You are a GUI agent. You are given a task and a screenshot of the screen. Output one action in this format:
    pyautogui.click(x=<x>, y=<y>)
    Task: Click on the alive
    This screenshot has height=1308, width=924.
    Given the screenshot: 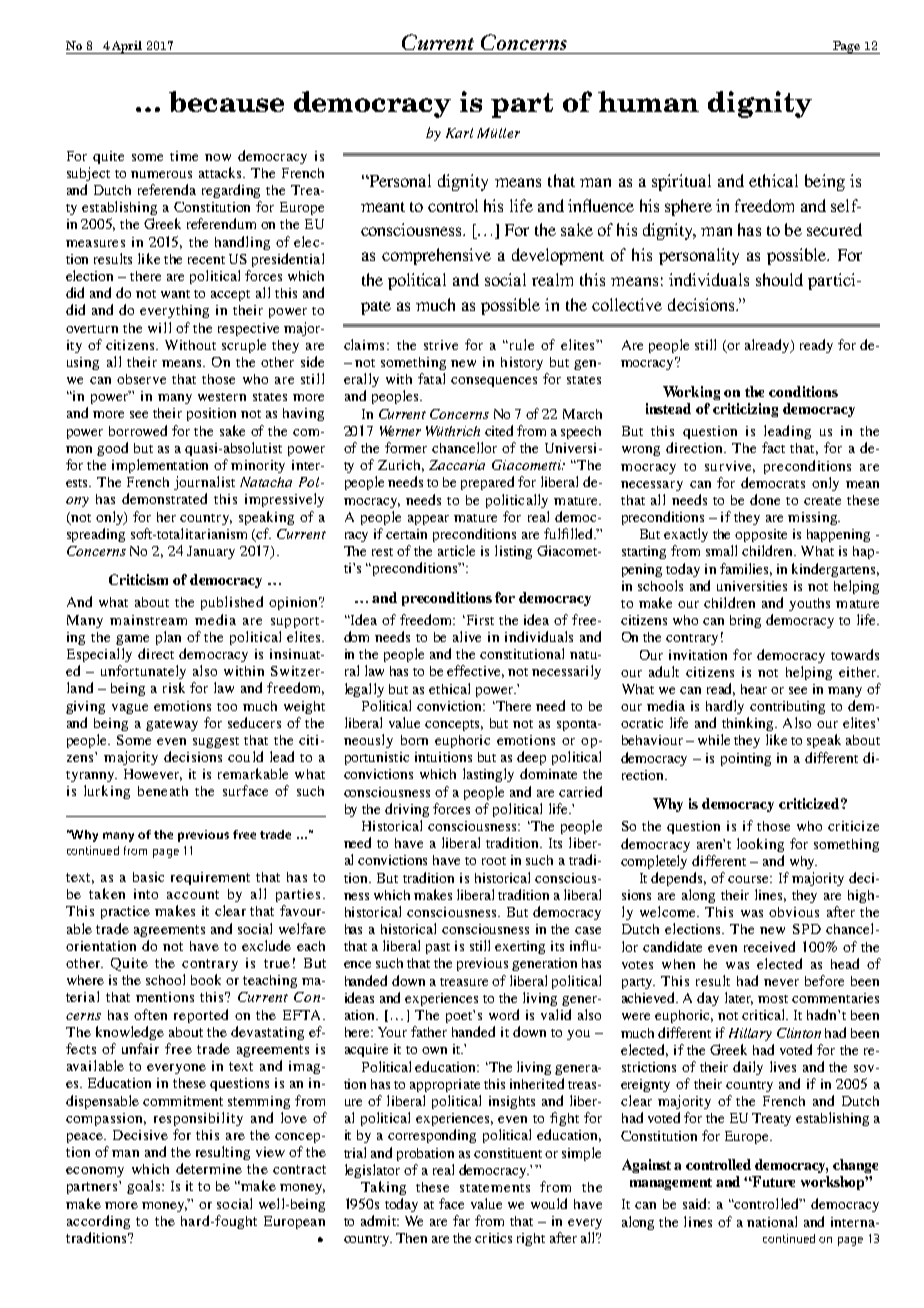 What is the action you would take?
    pyautogui.click(x=467, y=636)
